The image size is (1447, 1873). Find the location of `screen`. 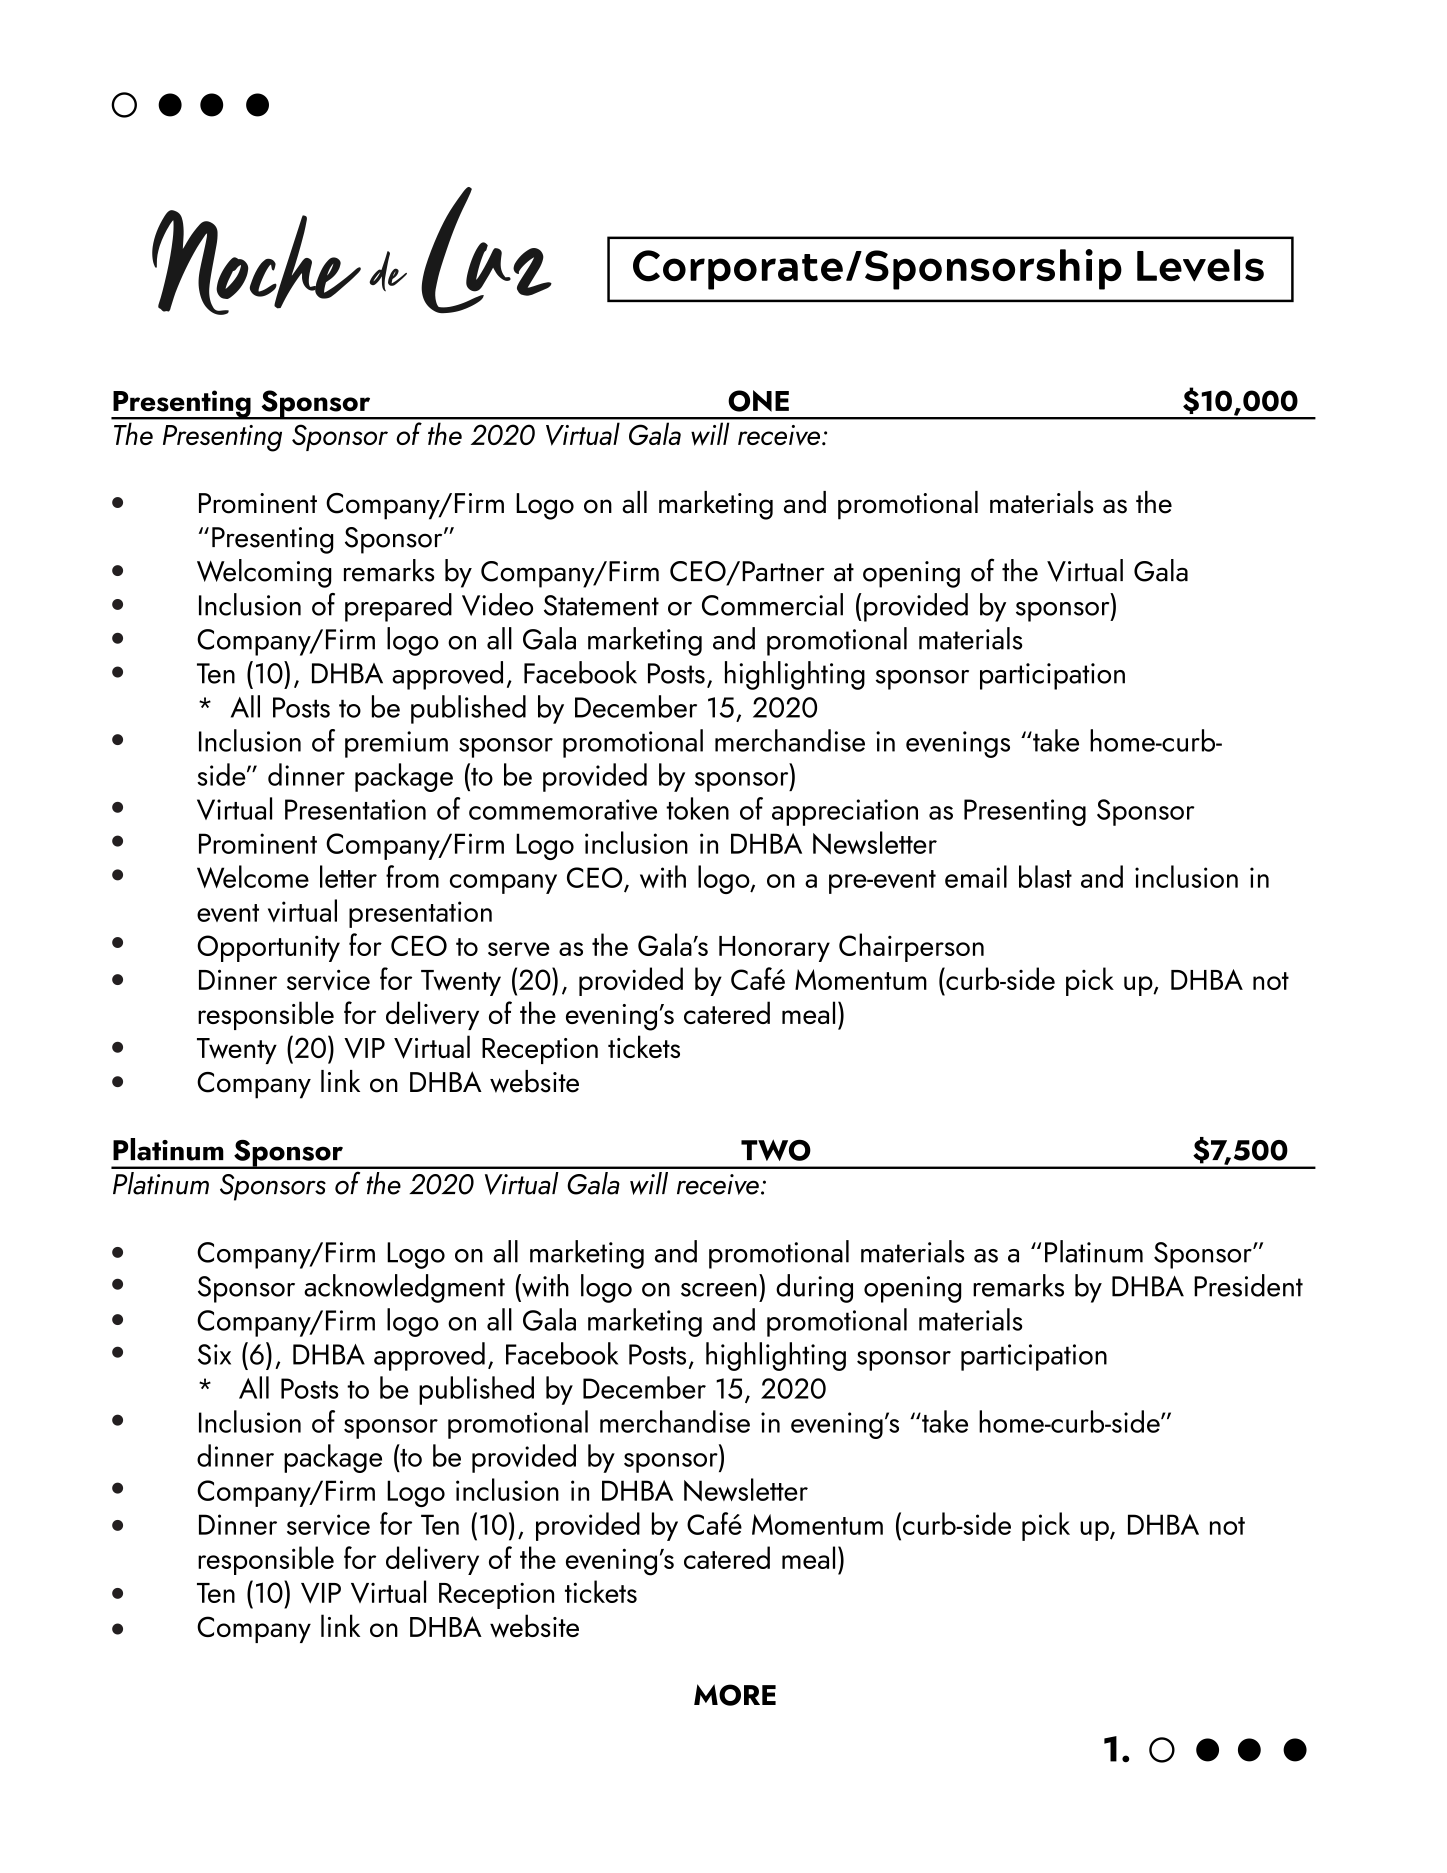

screen is located at coordinates (719, 1290).
